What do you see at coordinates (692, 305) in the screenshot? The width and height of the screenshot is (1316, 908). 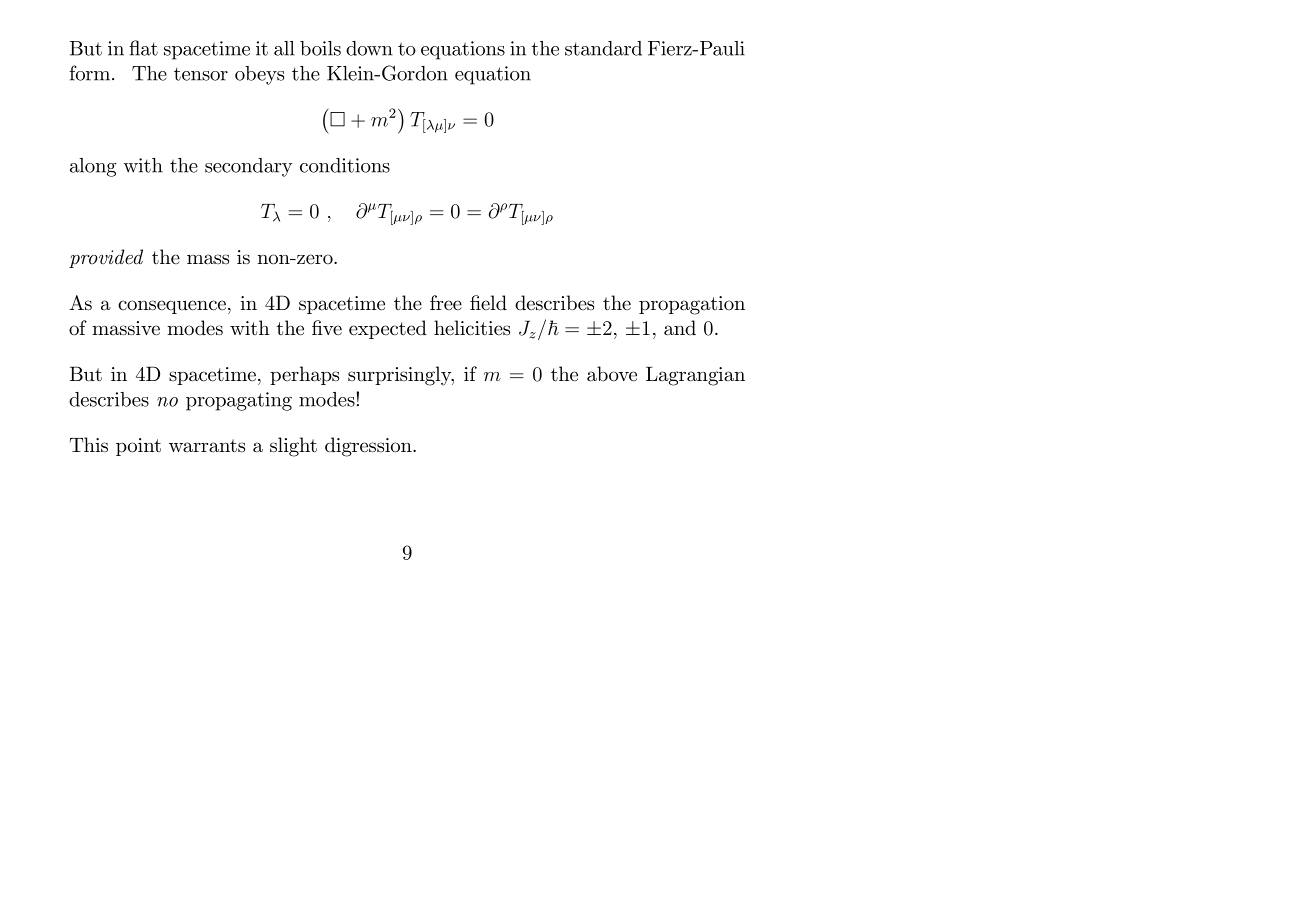 I see `propagation` at bounding box center [692, 305].
